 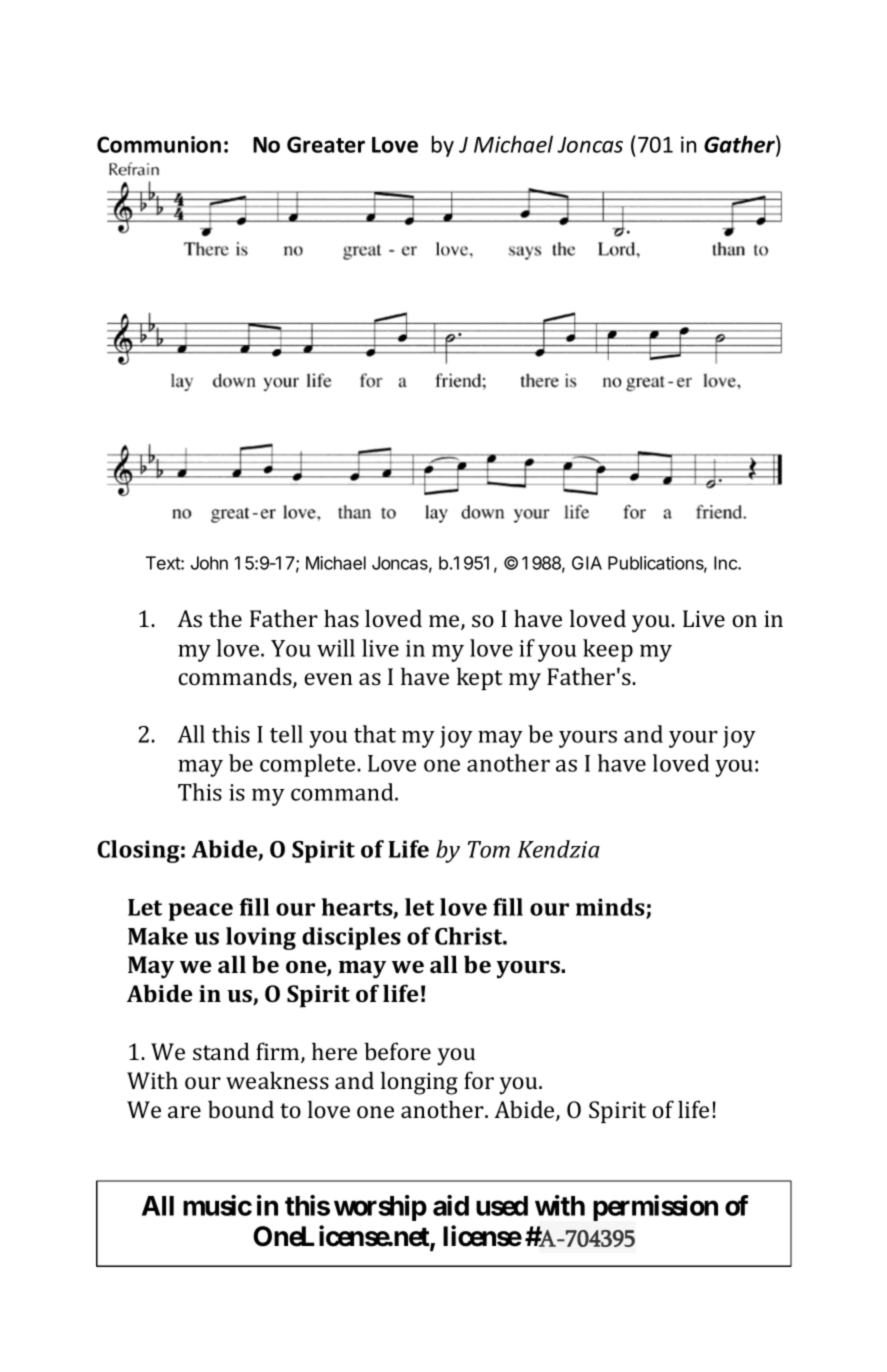 What do you see at coordinates (451, 1205) in the screenshot?
I see `aid` at bounding box center [451, 1205].
